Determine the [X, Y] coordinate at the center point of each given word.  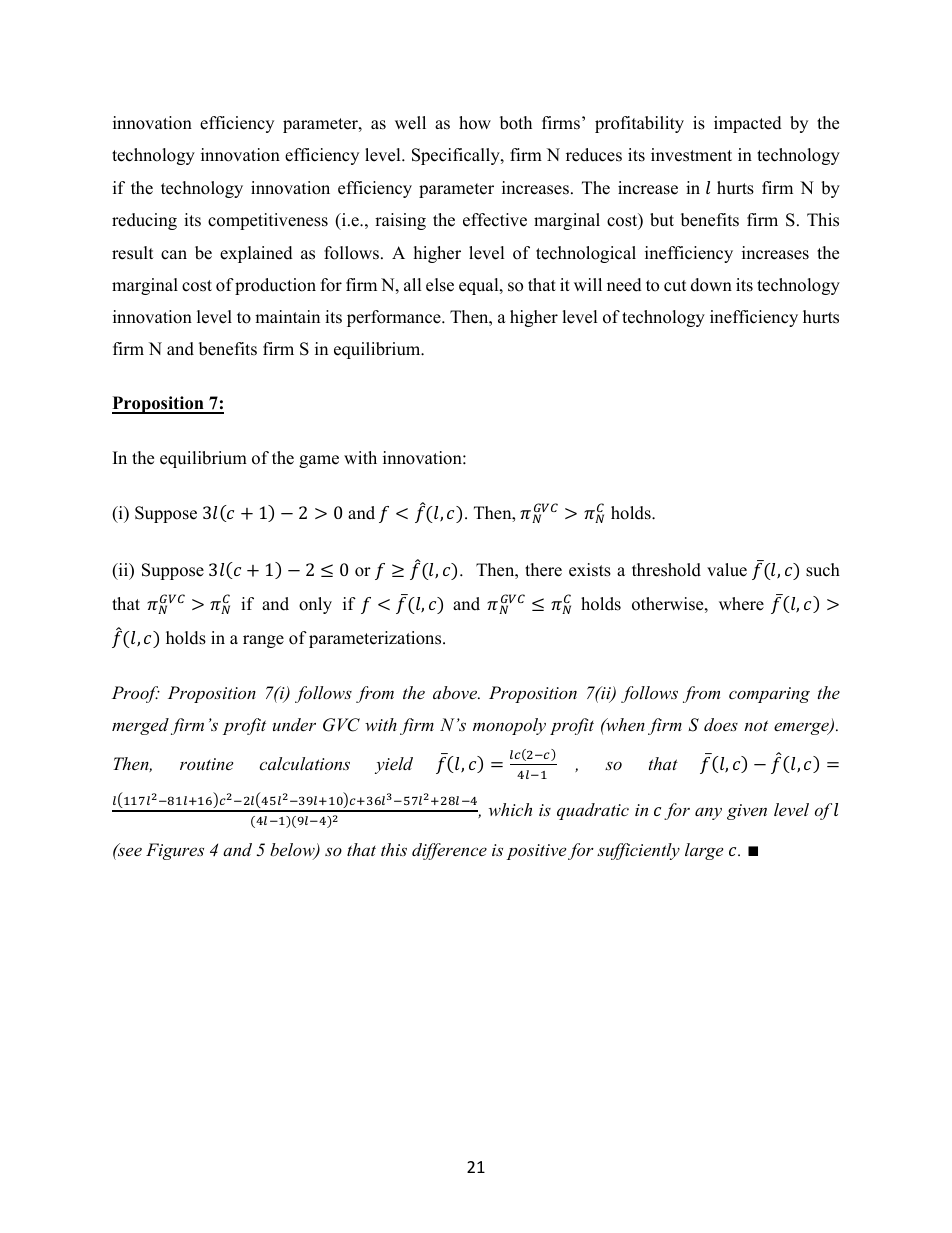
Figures [175, 851]
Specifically [457, 156]
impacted [748, 124]
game [319, 461]
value [727, 570]
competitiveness [268, 221]
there [543, 570]
